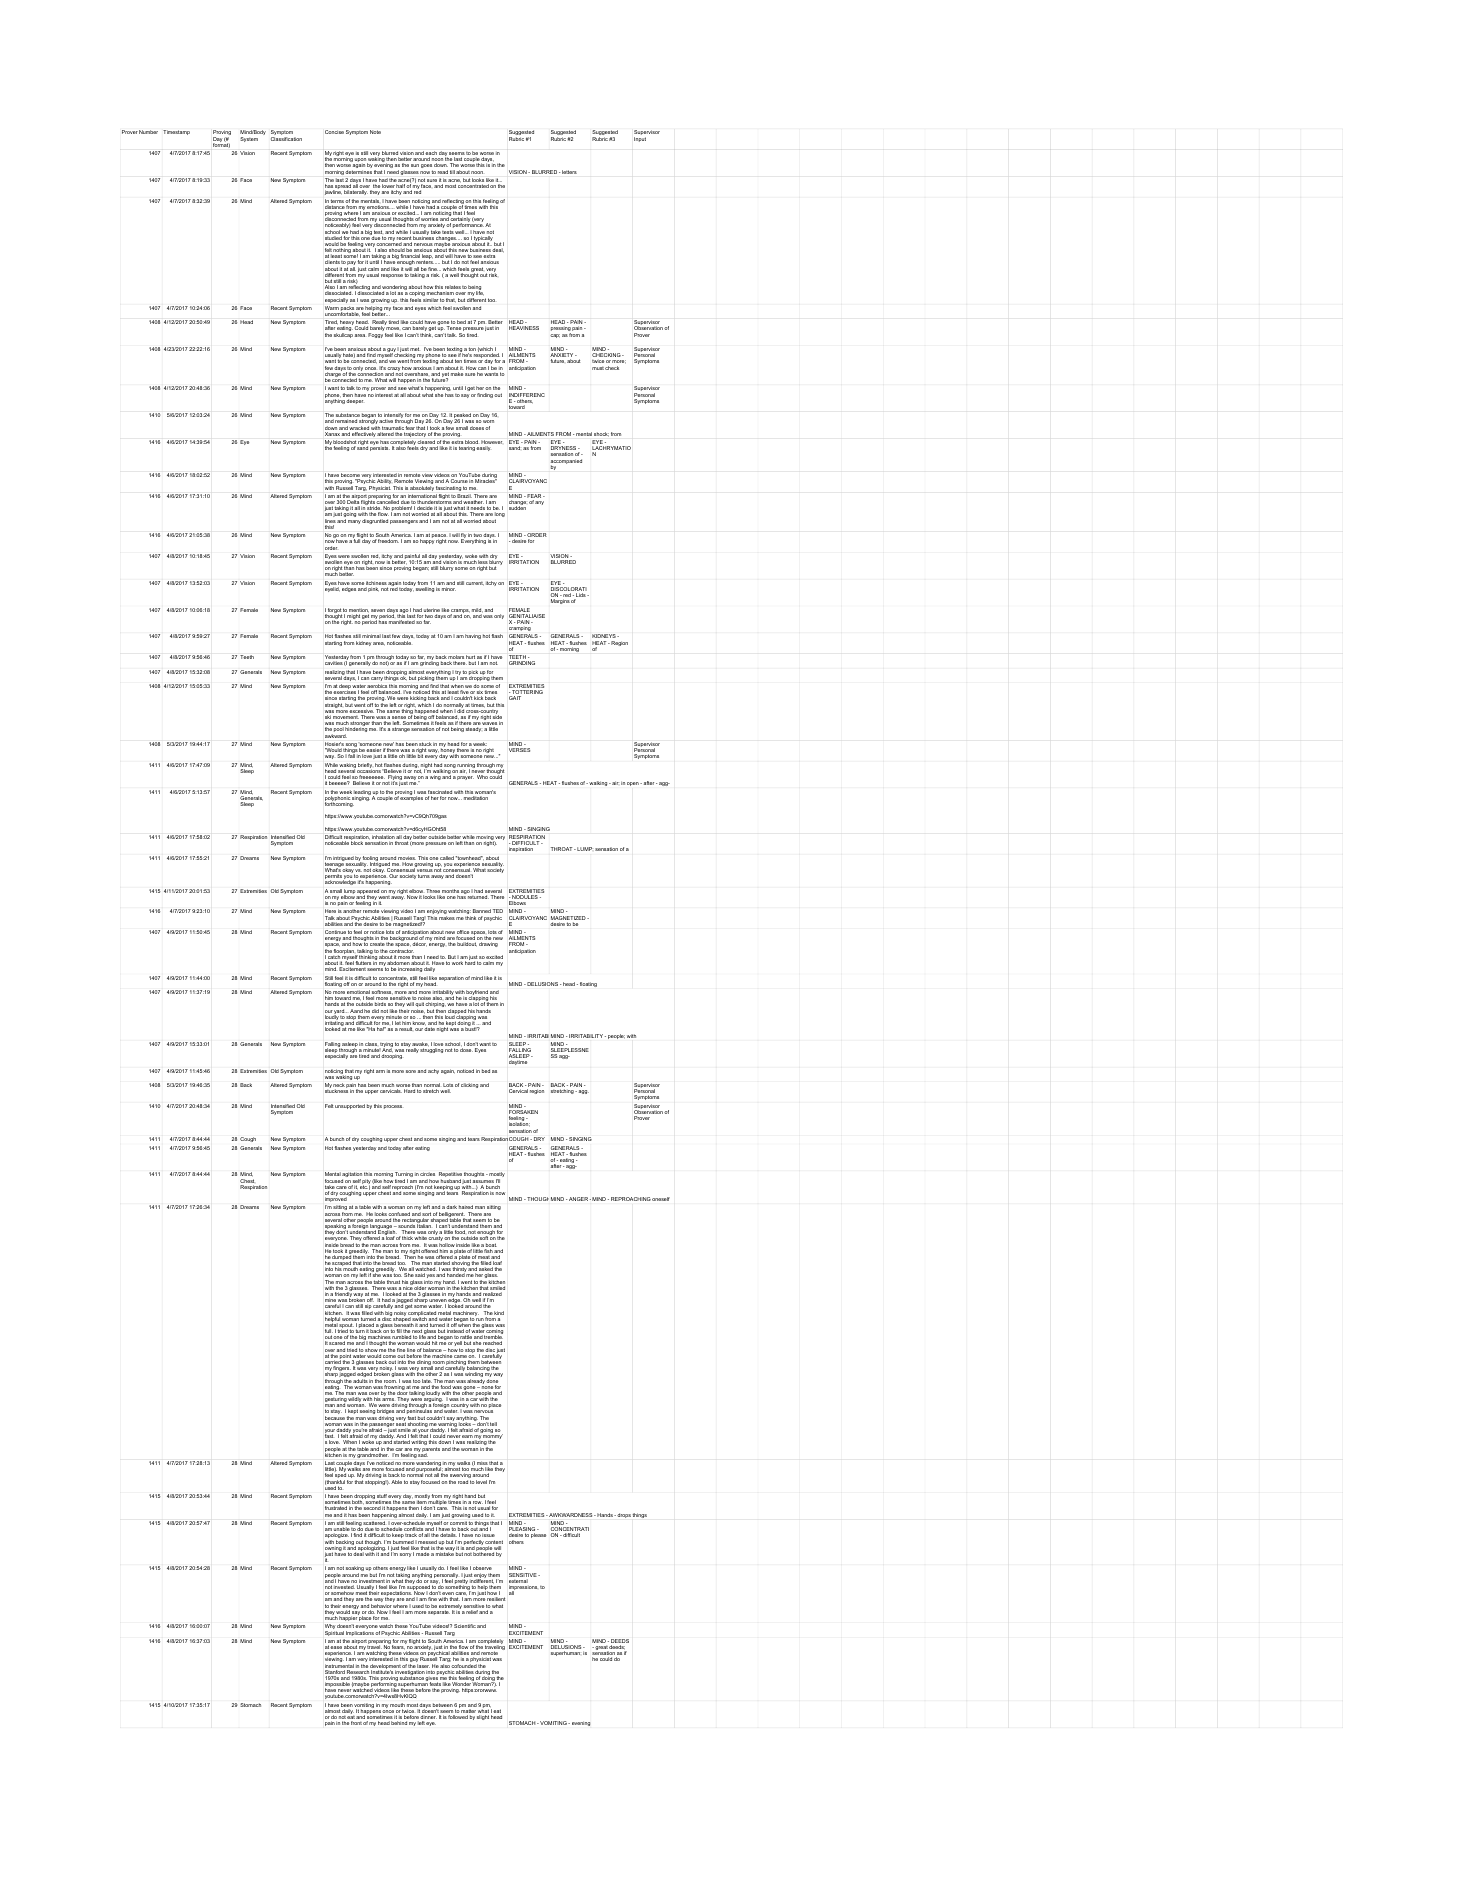  I want to click on letters, so click(569, 172).
